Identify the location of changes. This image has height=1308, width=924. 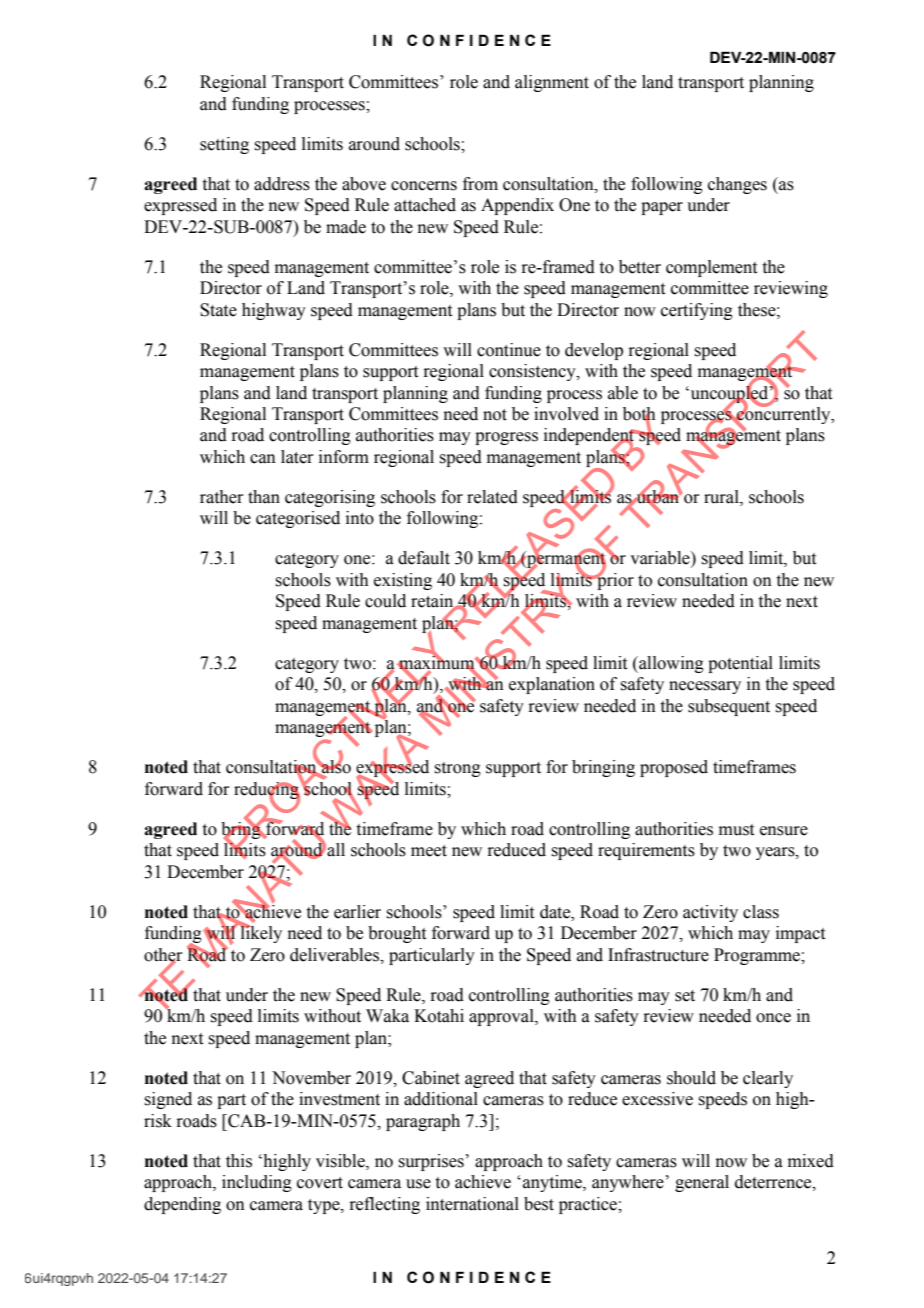
(737, 185).
